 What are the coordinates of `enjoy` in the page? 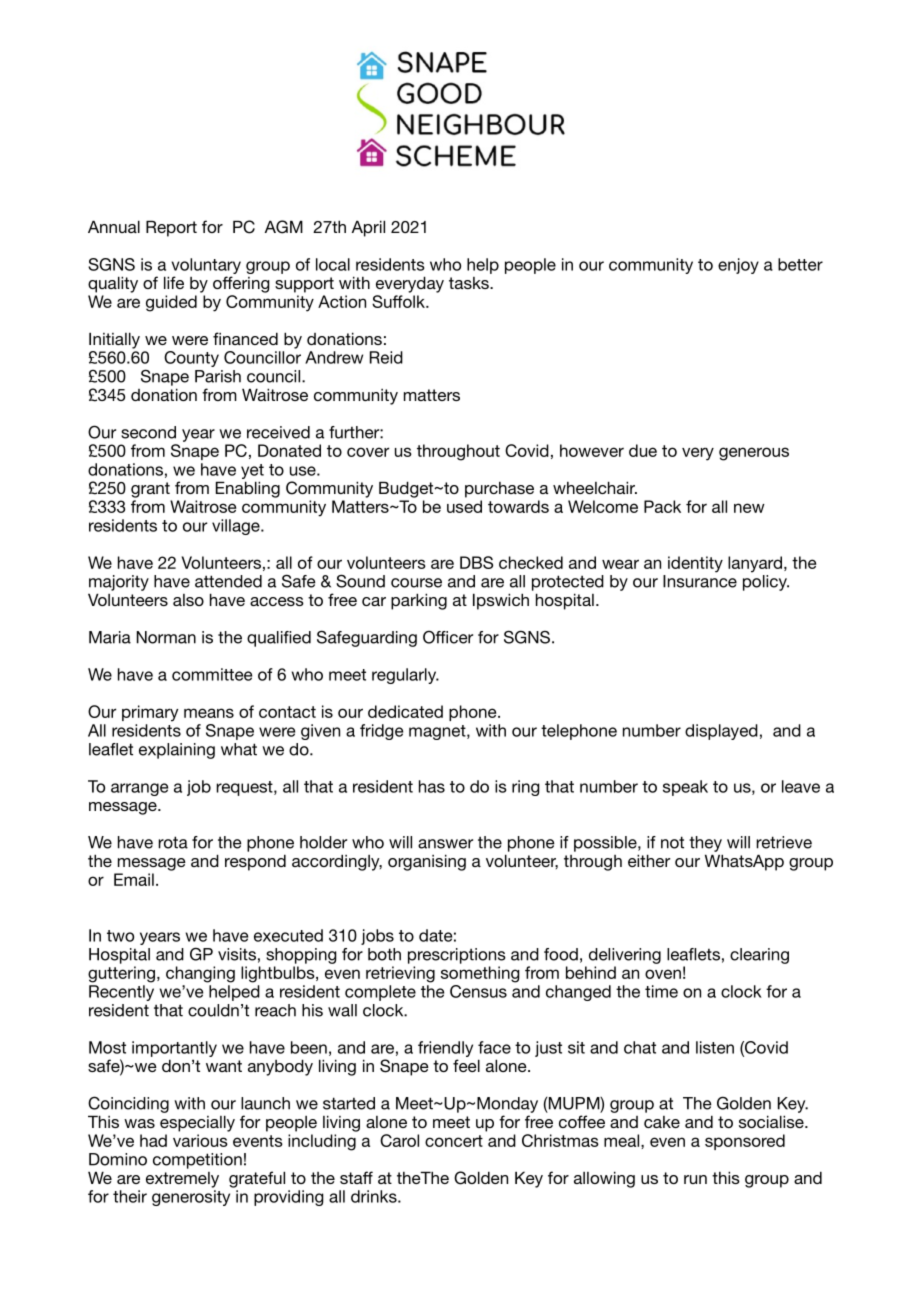 It's located at (738, 266).
